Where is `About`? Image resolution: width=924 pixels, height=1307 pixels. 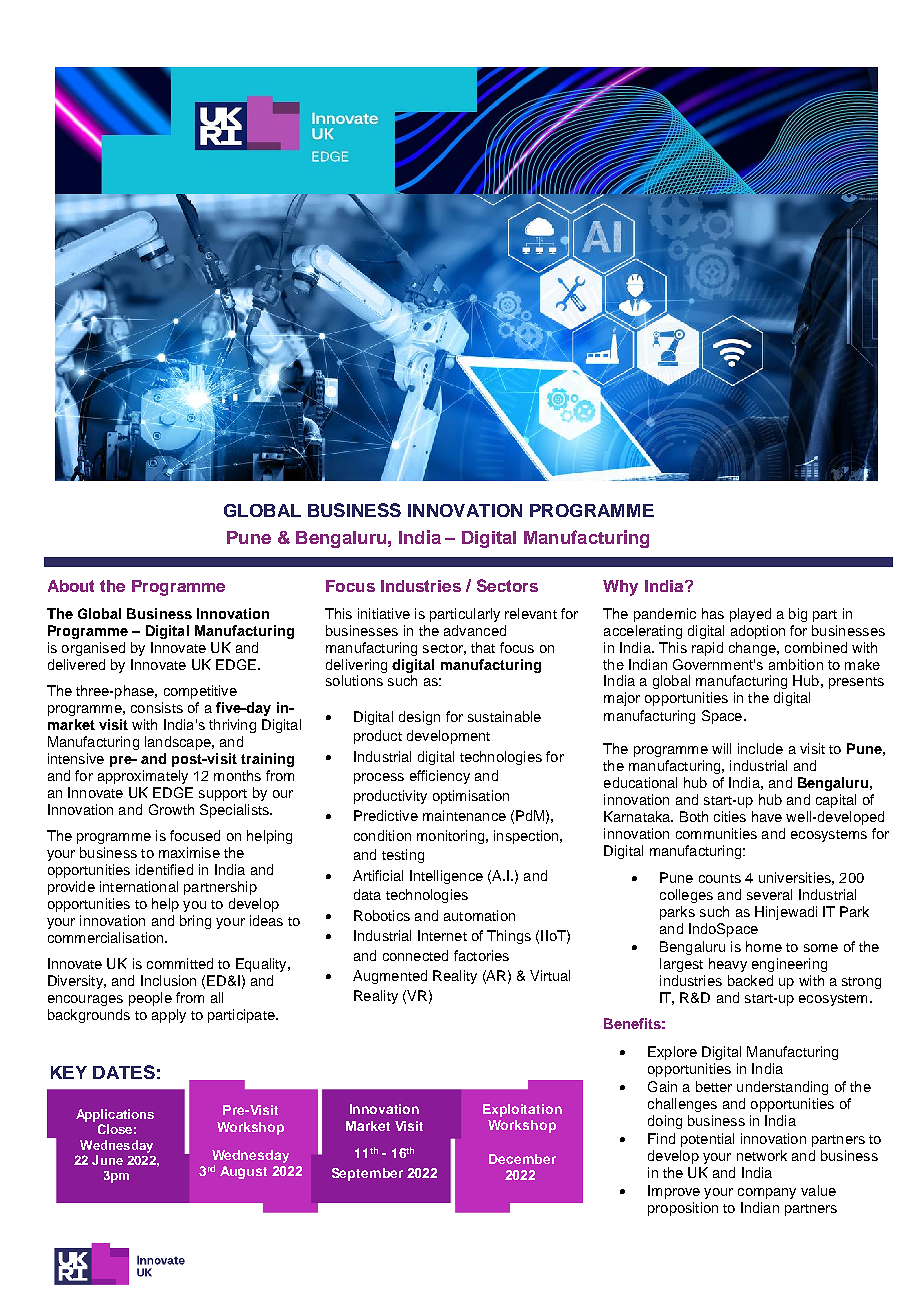
About is located at coordinates (71, 586).
